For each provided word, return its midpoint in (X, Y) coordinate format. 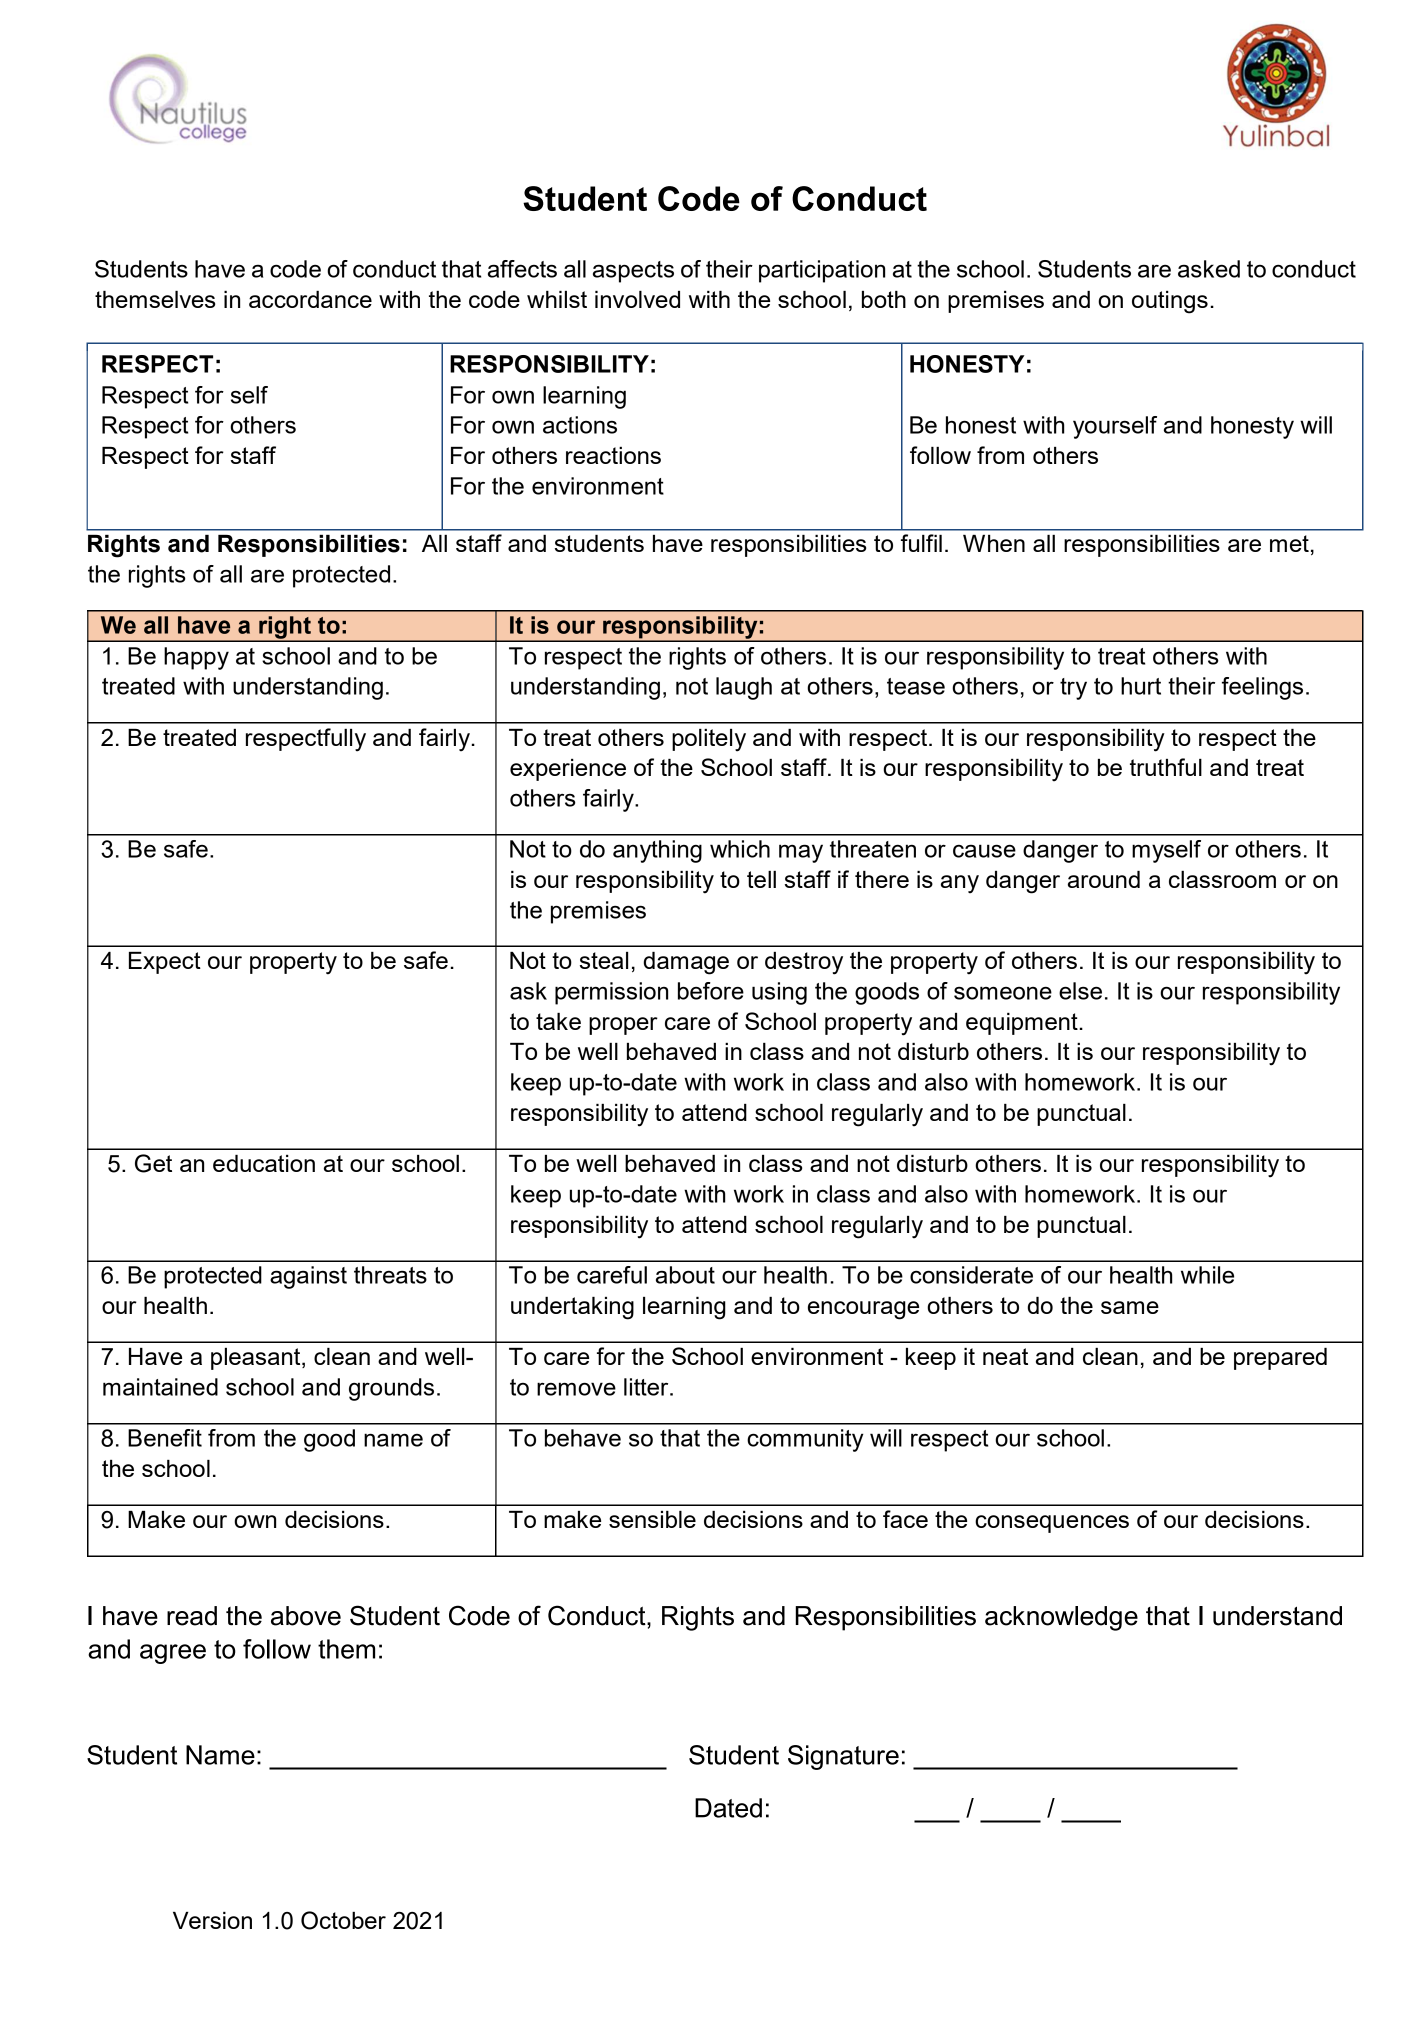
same (1130, 1307)
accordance (310, 299)
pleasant (257, 1359)
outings (1170, 302)
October (343, 1920)
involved (637, 299)
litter (647, 1387)
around (1104, 879)
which (740, 849)
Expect (165, 963)
